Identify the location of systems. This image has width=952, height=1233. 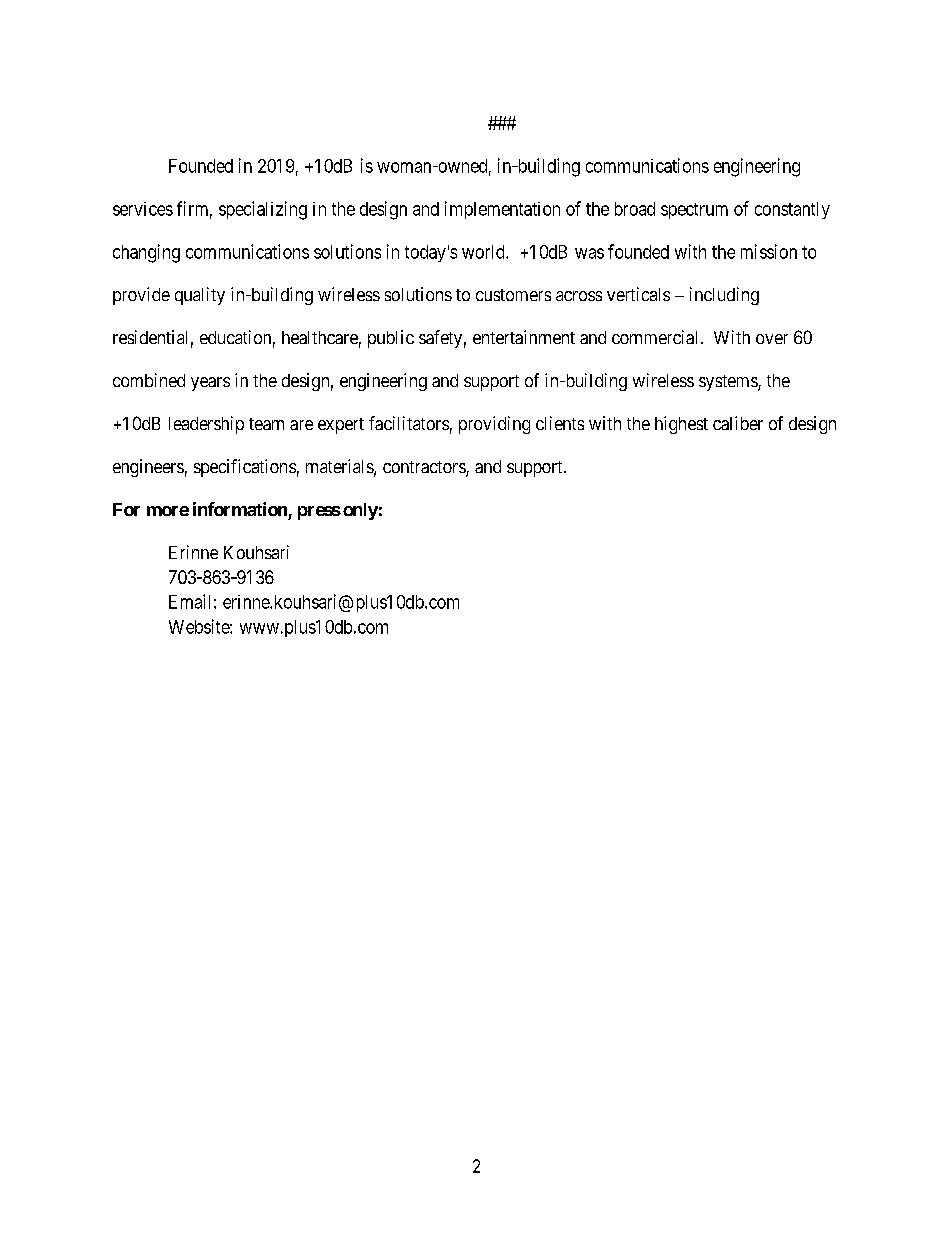
(729, 383).
